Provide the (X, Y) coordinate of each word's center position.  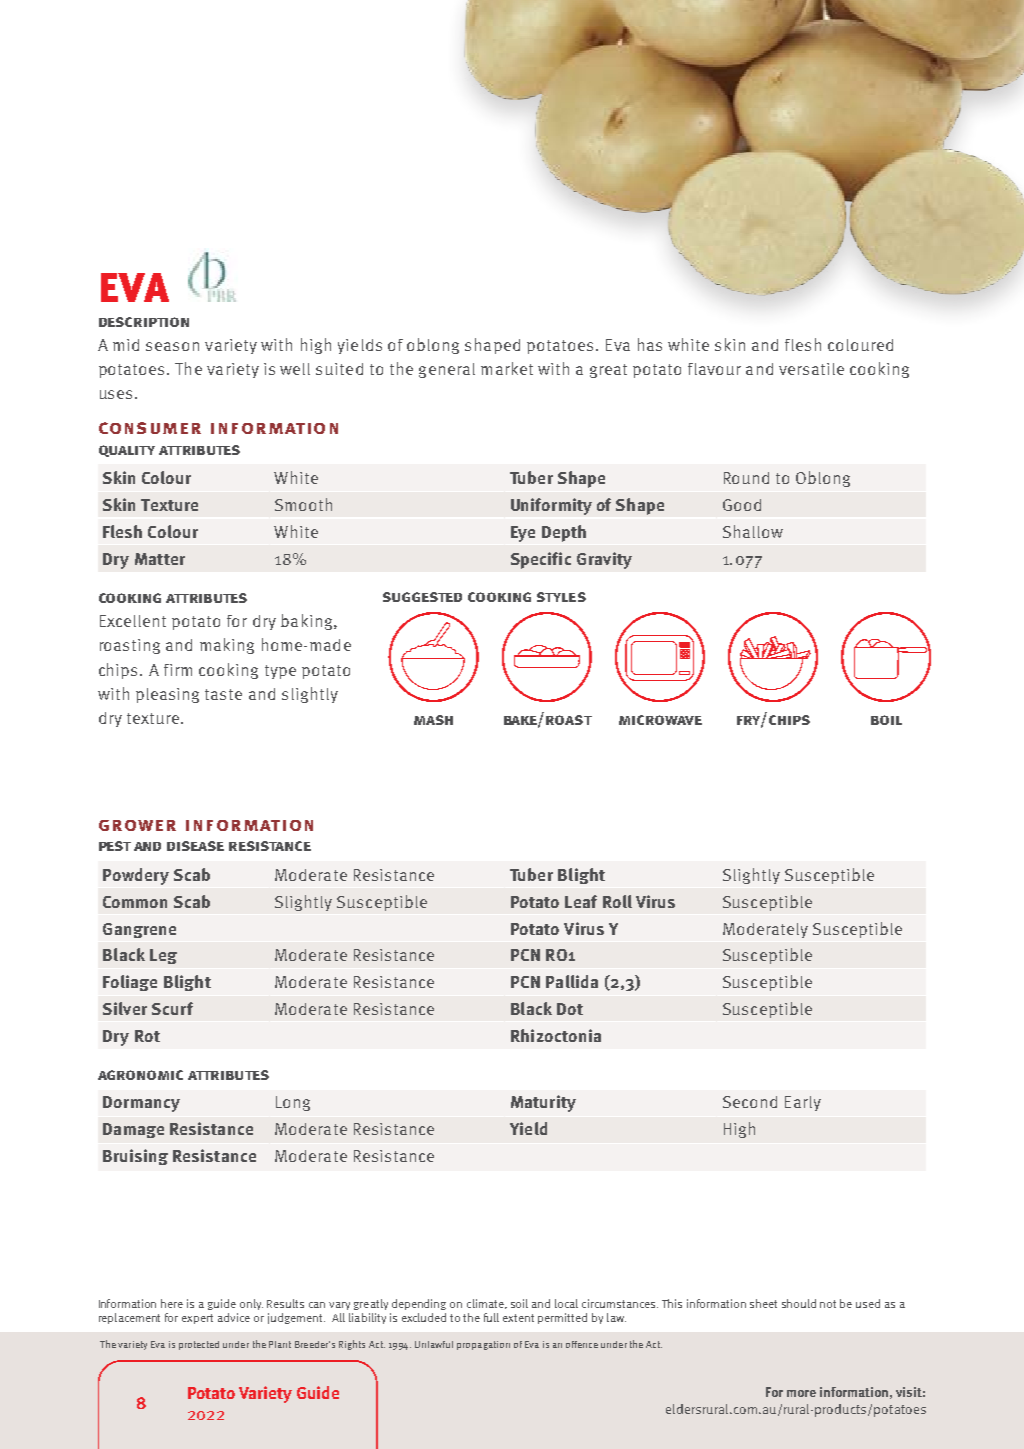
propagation (483, 1345)
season (172, 346)
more (801, 1393)
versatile (811, 369)
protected (199, 1345)
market (507, 368)
